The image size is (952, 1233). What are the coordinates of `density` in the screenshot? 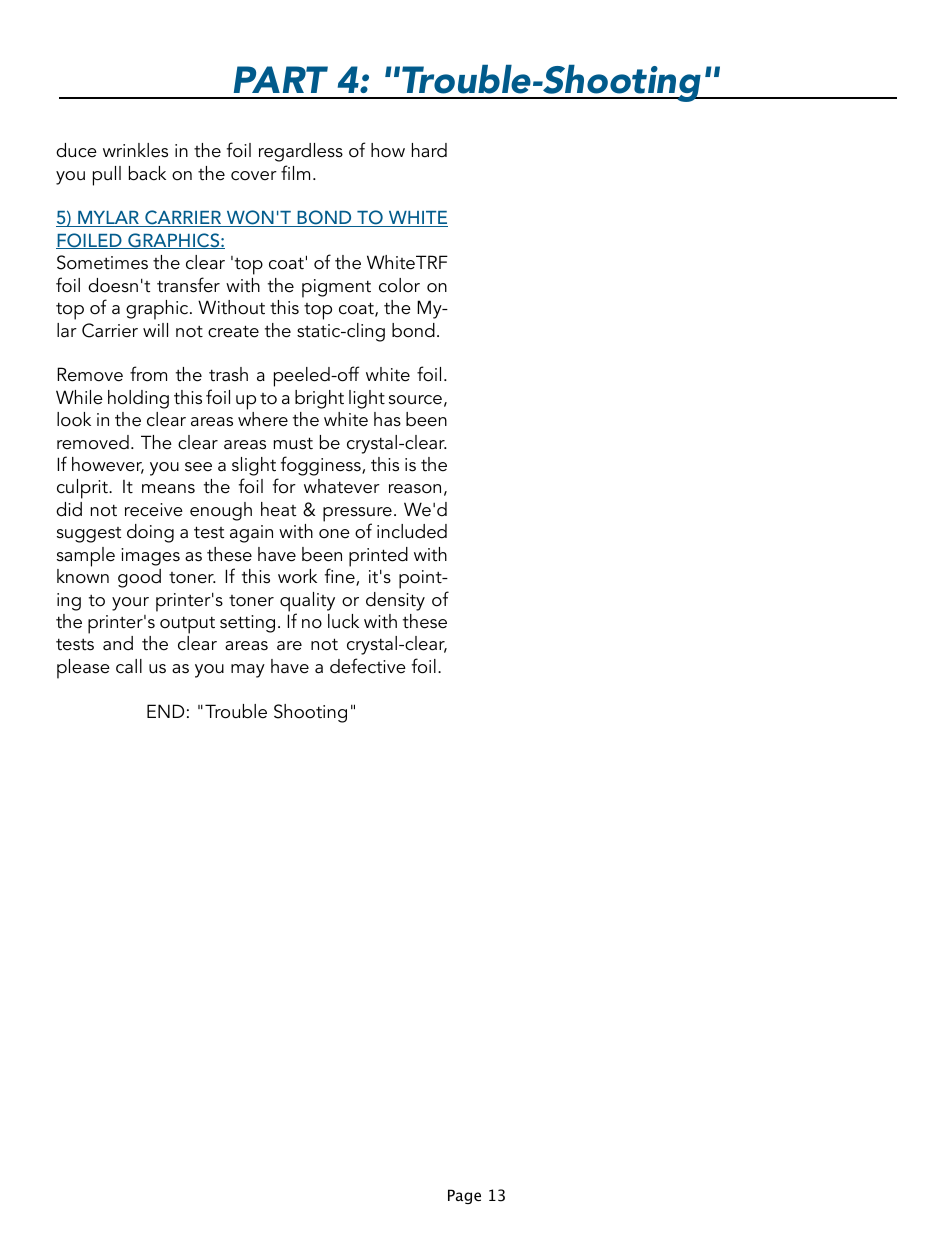 It's located at (395, 601).
